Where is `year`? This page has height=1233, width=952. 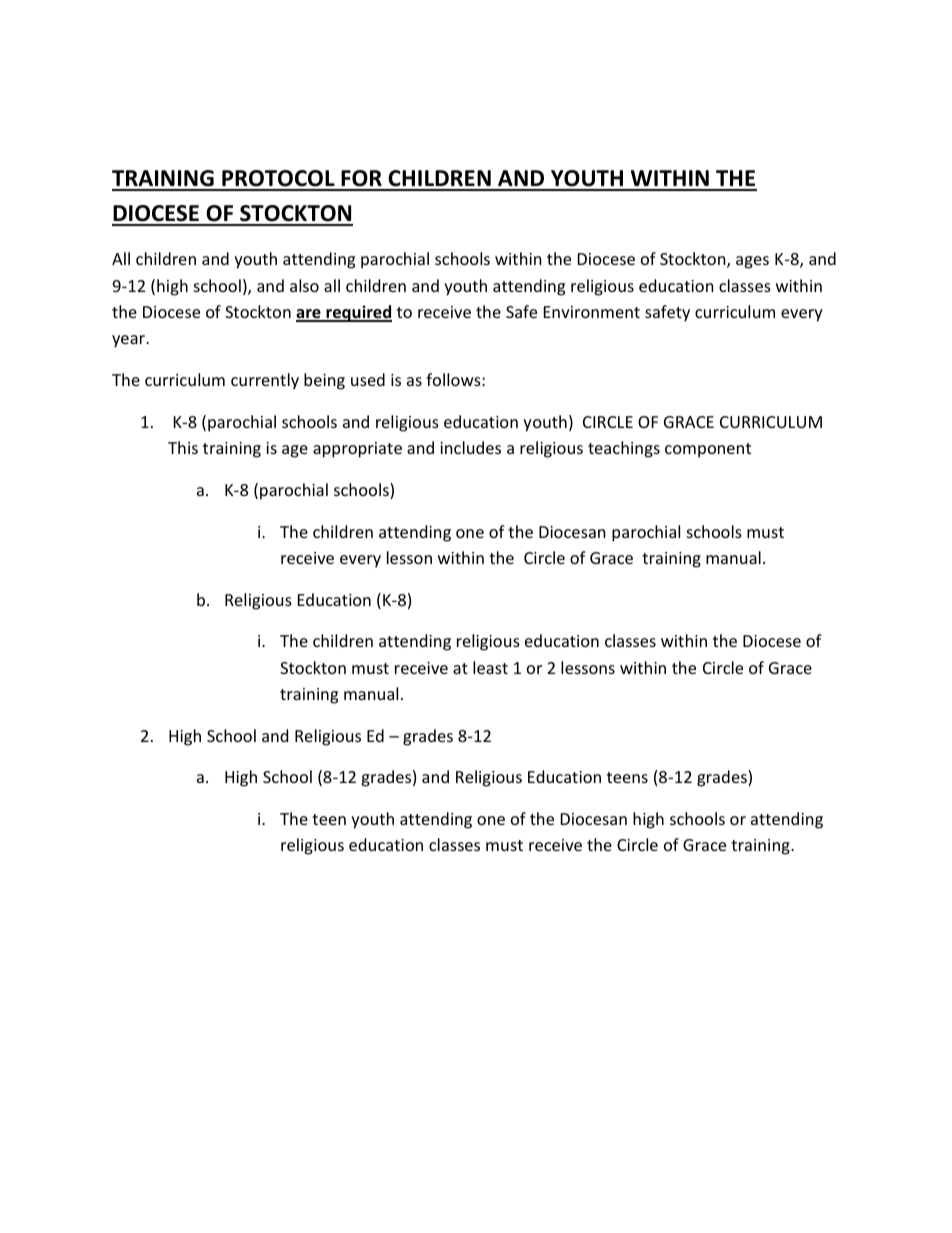
year is located at coordinates (129, 341).
